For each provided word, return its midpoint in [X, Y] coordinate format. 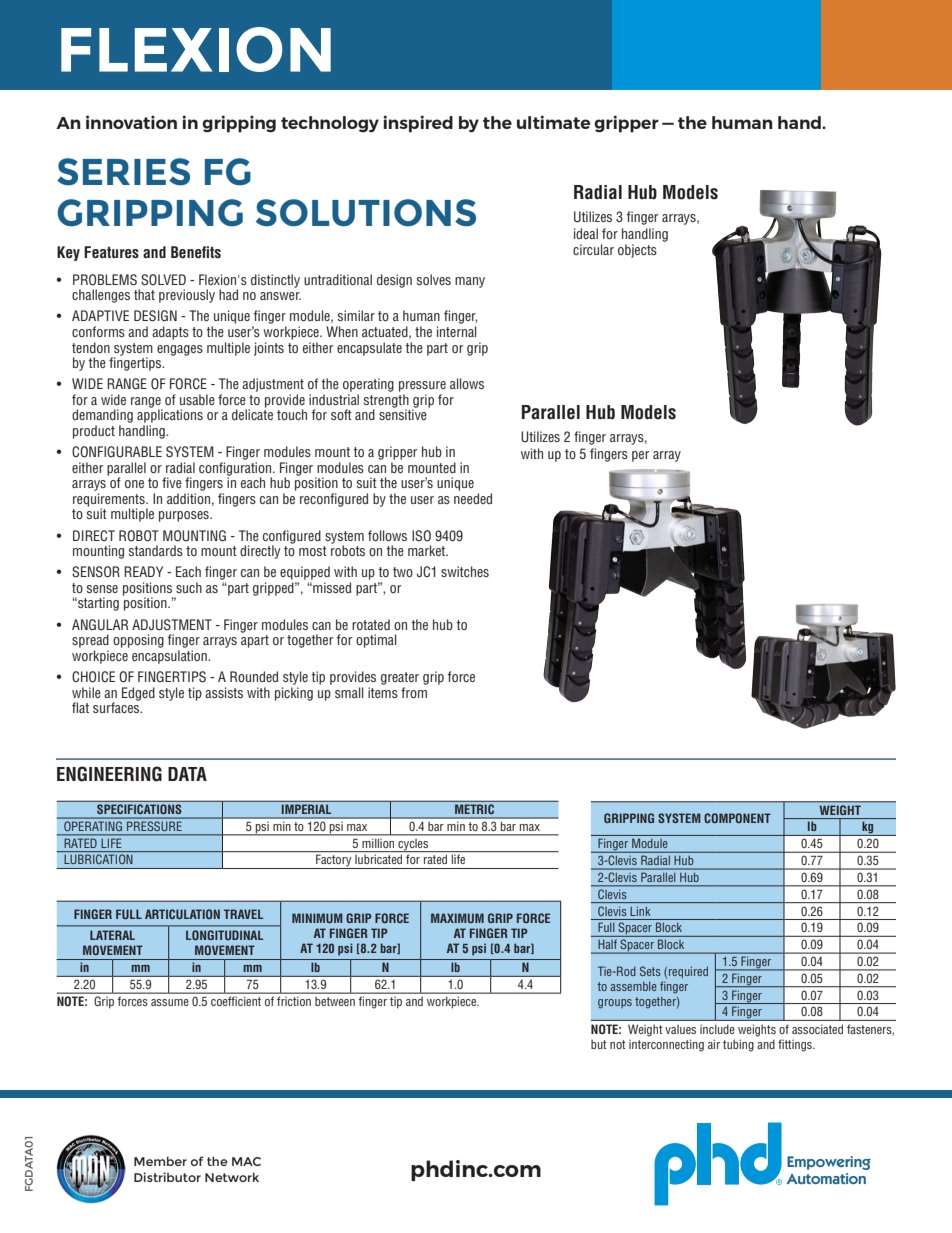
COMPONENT [737, 818]
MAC [246, 1161]
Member [160, 1161]
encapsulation [170, 657]
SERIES [123, 172]
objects [637, 251]
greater [400, 678]
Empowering [829, 1163]
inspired [418, 124]
